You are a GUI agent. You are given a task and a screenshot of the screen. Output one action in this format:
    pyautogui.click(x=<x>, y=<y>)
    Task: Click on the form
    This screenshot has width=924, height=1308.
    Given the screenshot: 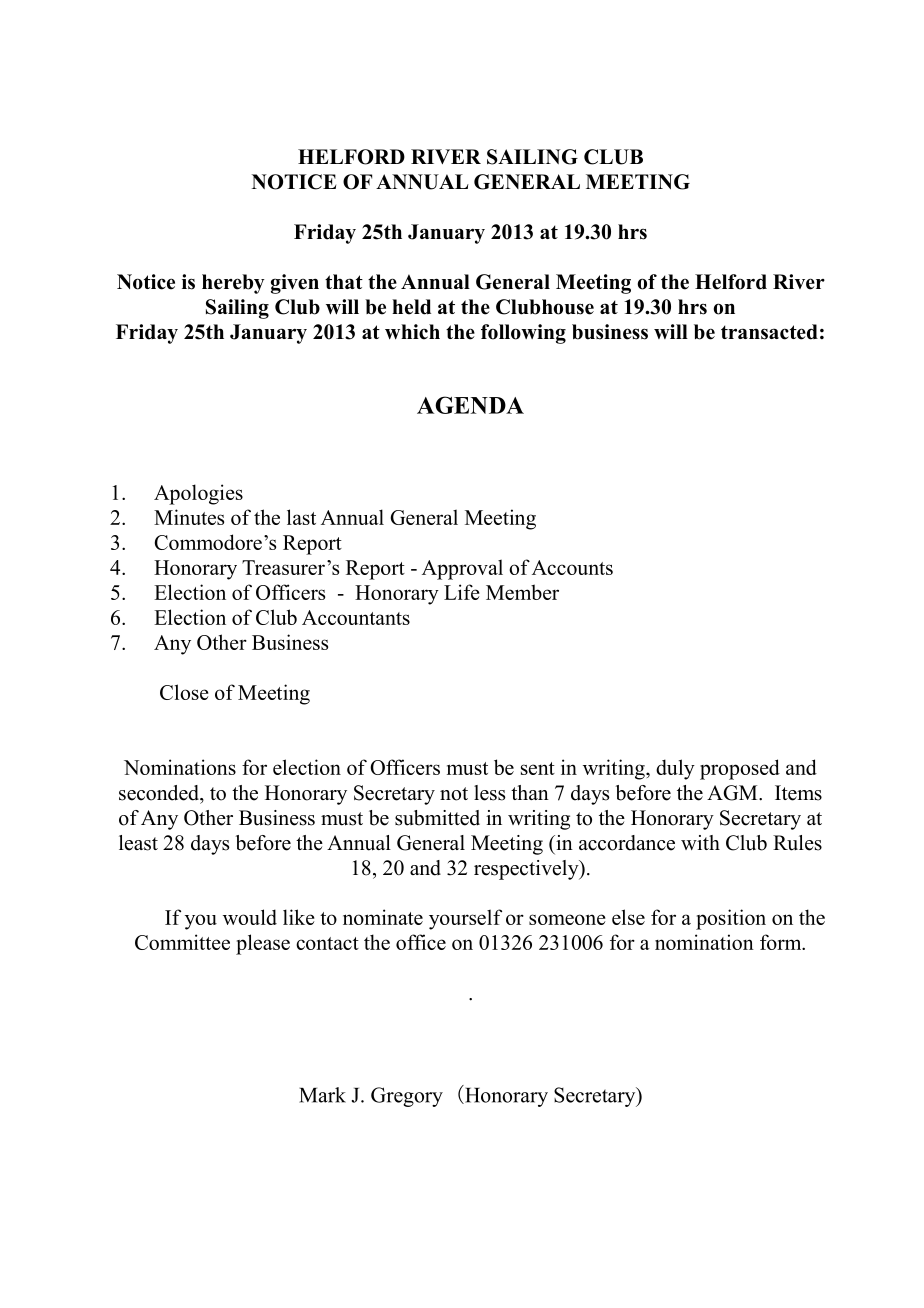 What is the action you would take?
    pyautogui.click(x=782, y=942)
